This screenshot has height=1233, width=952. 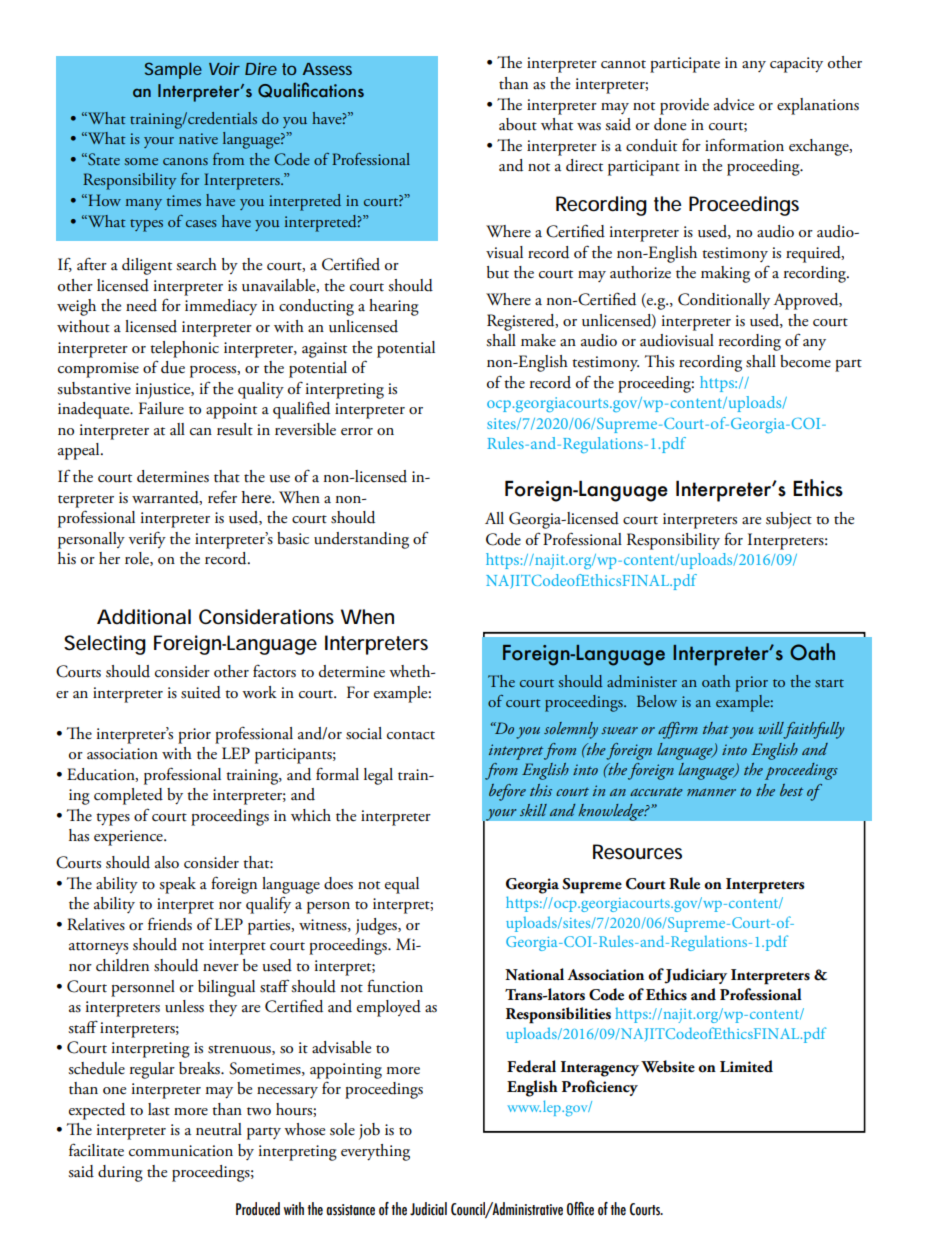 I want to click on start, so click(x=829, y=683).
